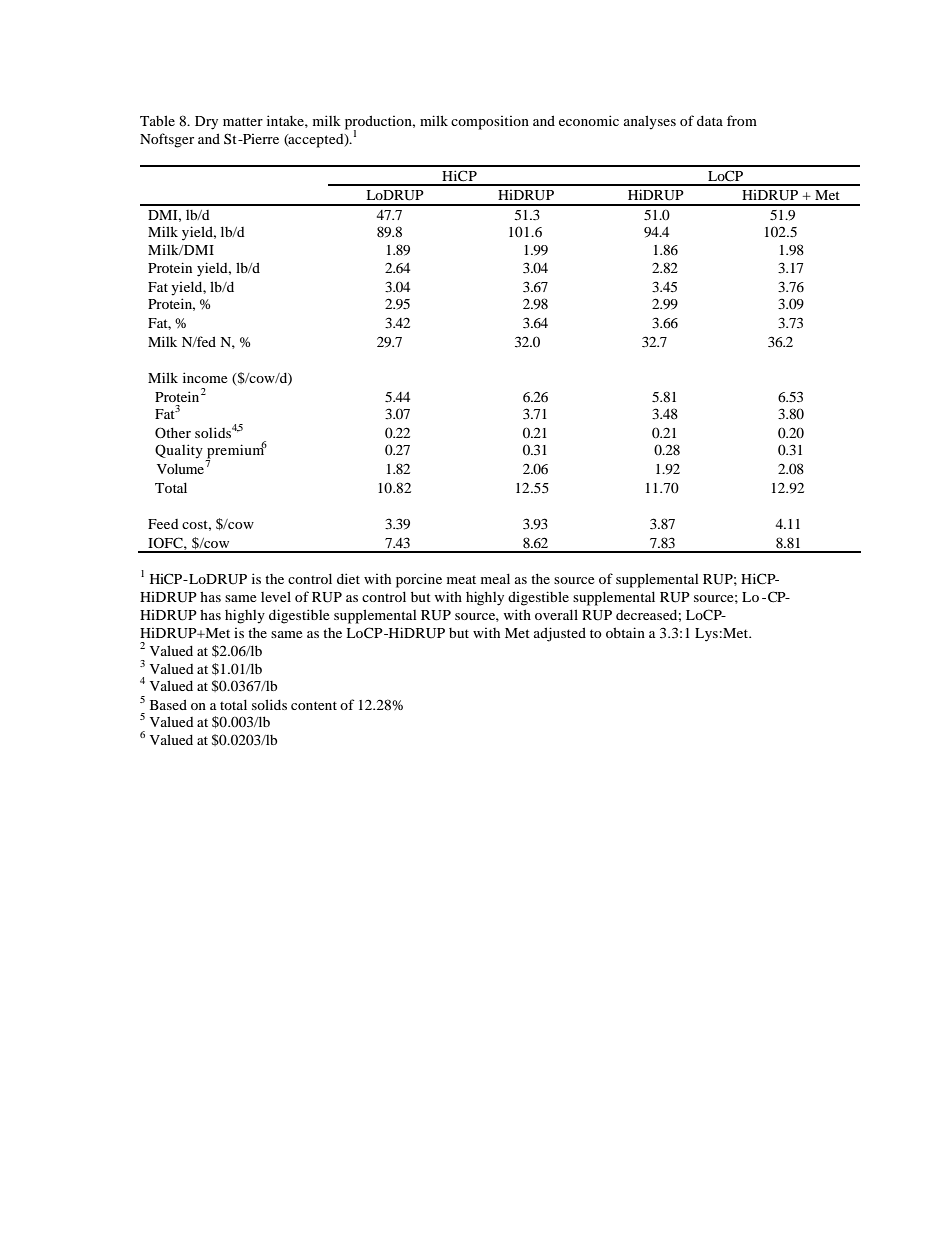 This screenshot has width=952, height=1233. I want to click on analyses, so click(650, 122).
